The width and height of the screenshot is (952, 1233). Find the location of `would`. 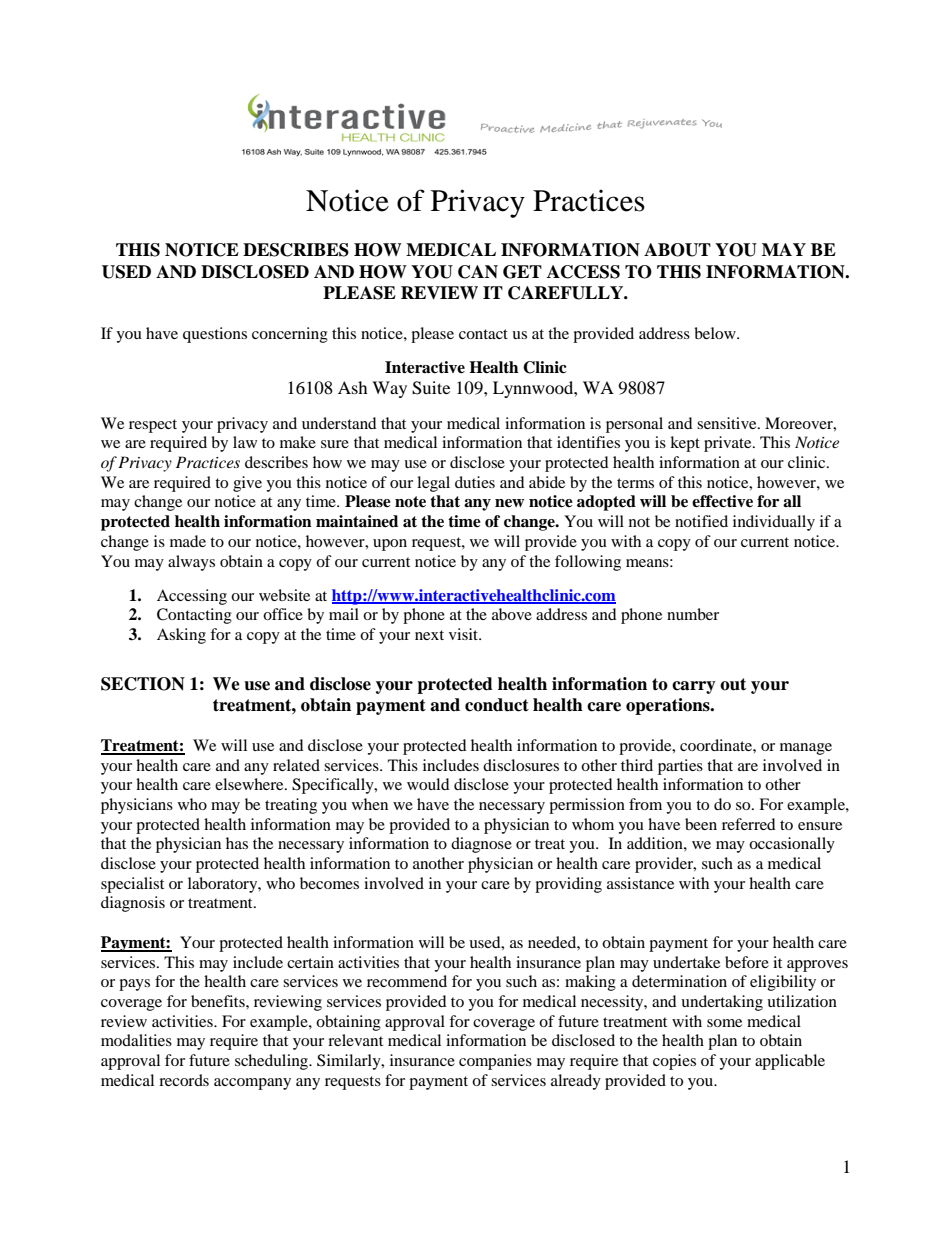

would is located at coordinates (428, 784).
